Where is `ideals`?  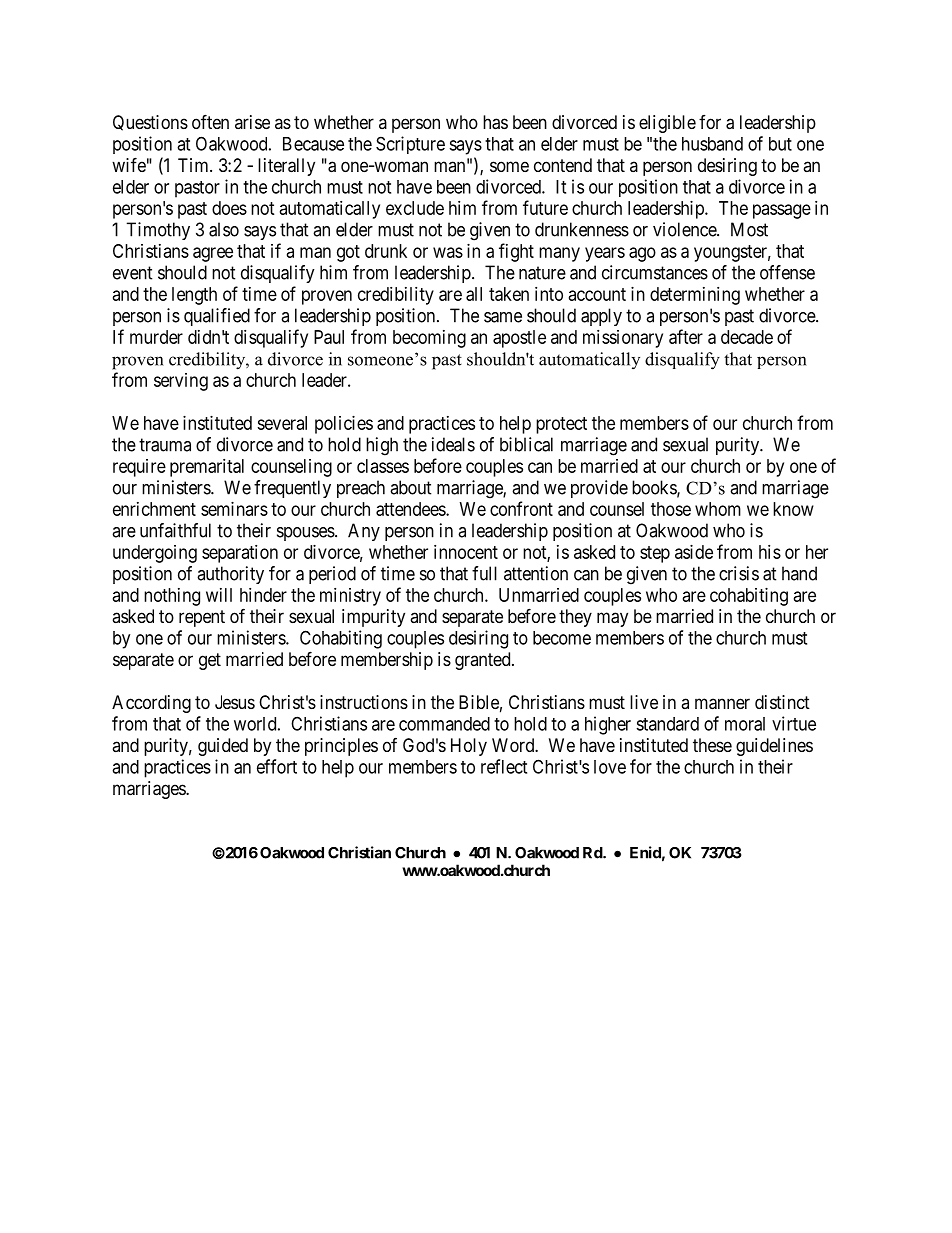
ideals is located at coordinates (453, 444).
